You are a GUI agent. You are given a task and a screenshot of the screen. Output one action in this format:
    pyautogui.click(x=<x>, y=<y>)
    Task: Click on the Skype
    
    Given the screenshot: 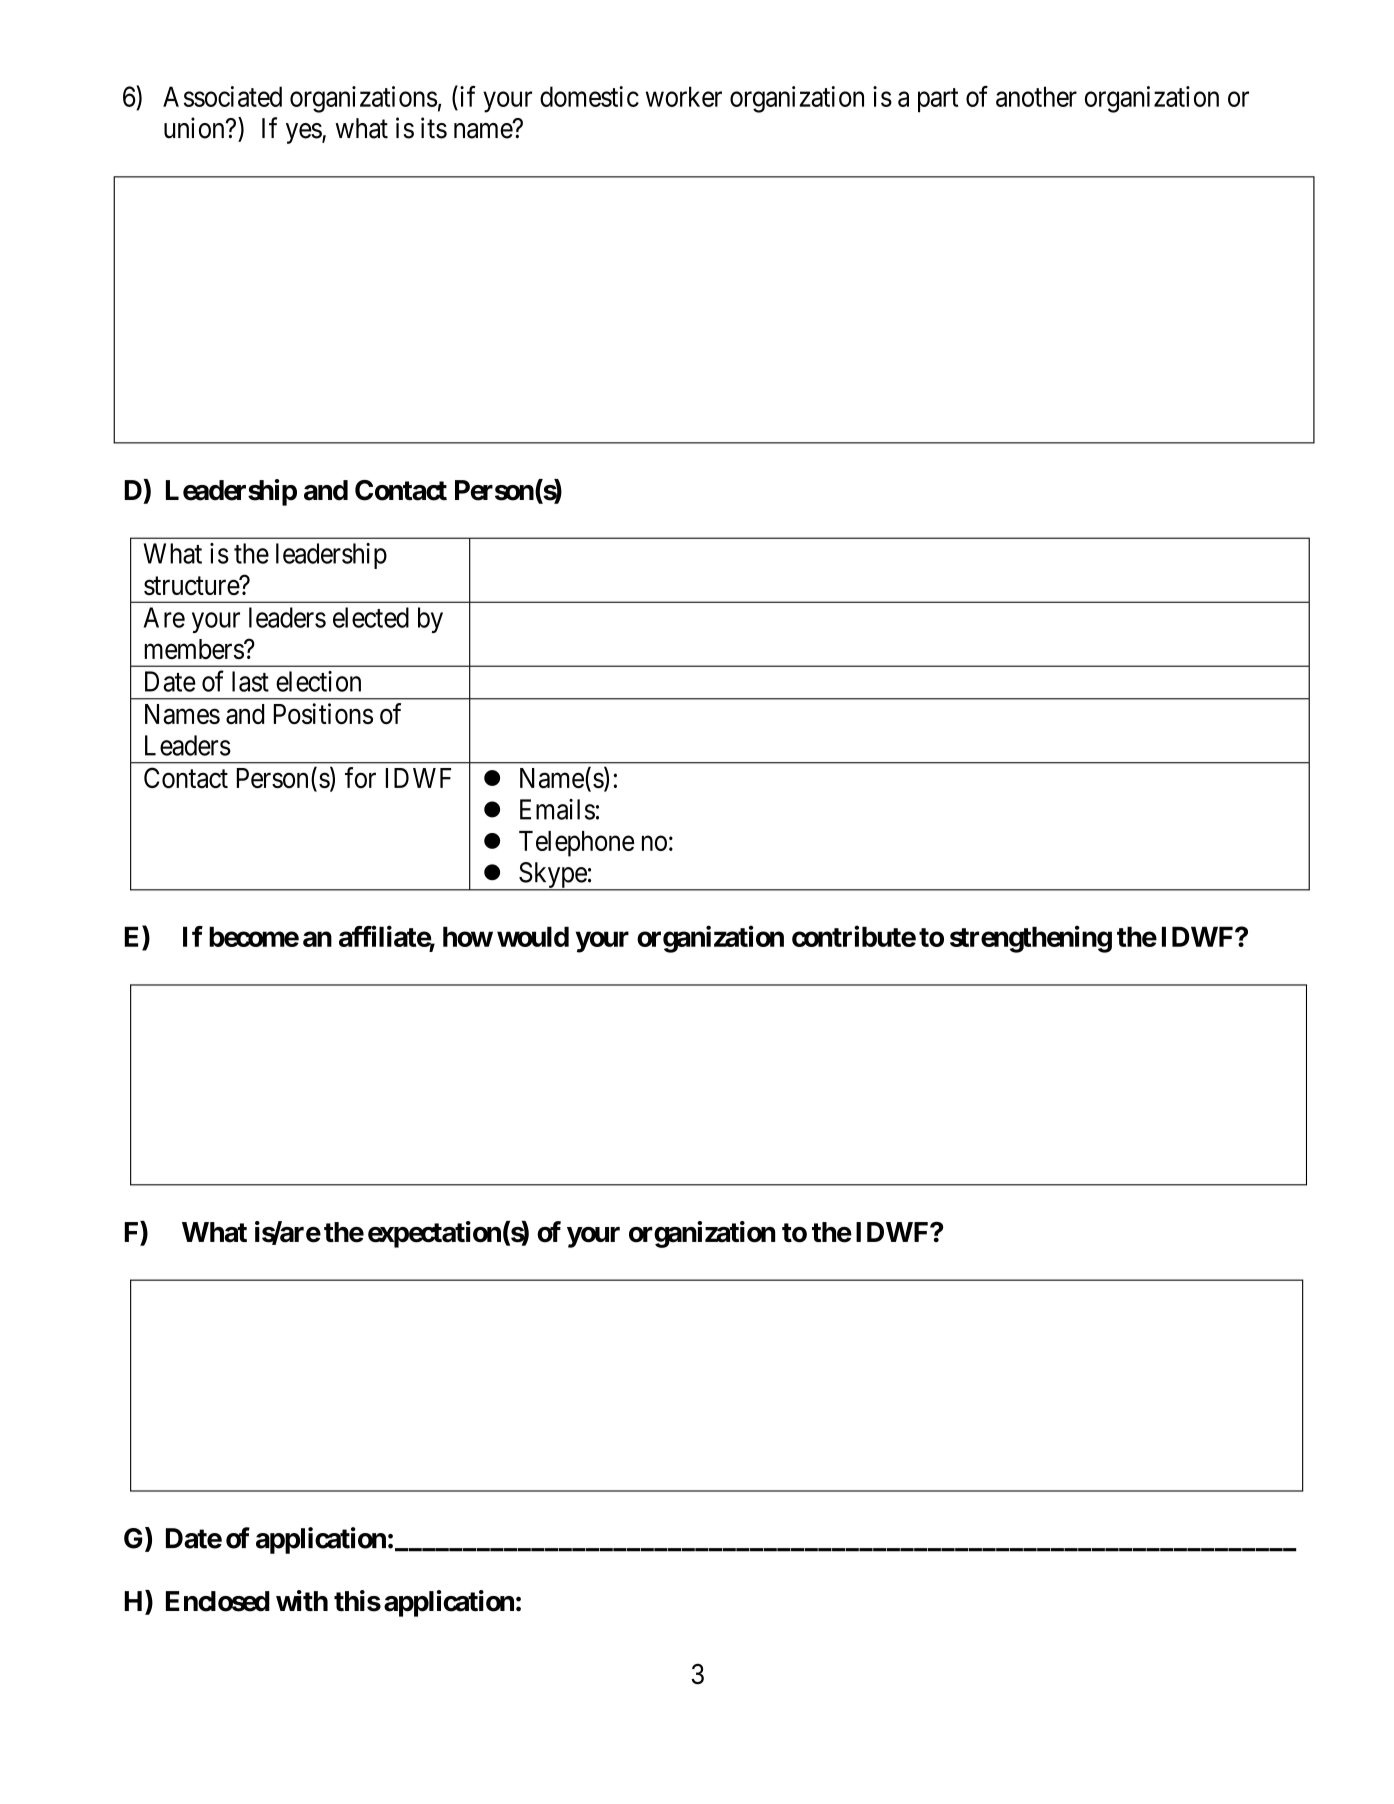 What is the action you would take?
    pyautogui.click(x=552, y=876)
